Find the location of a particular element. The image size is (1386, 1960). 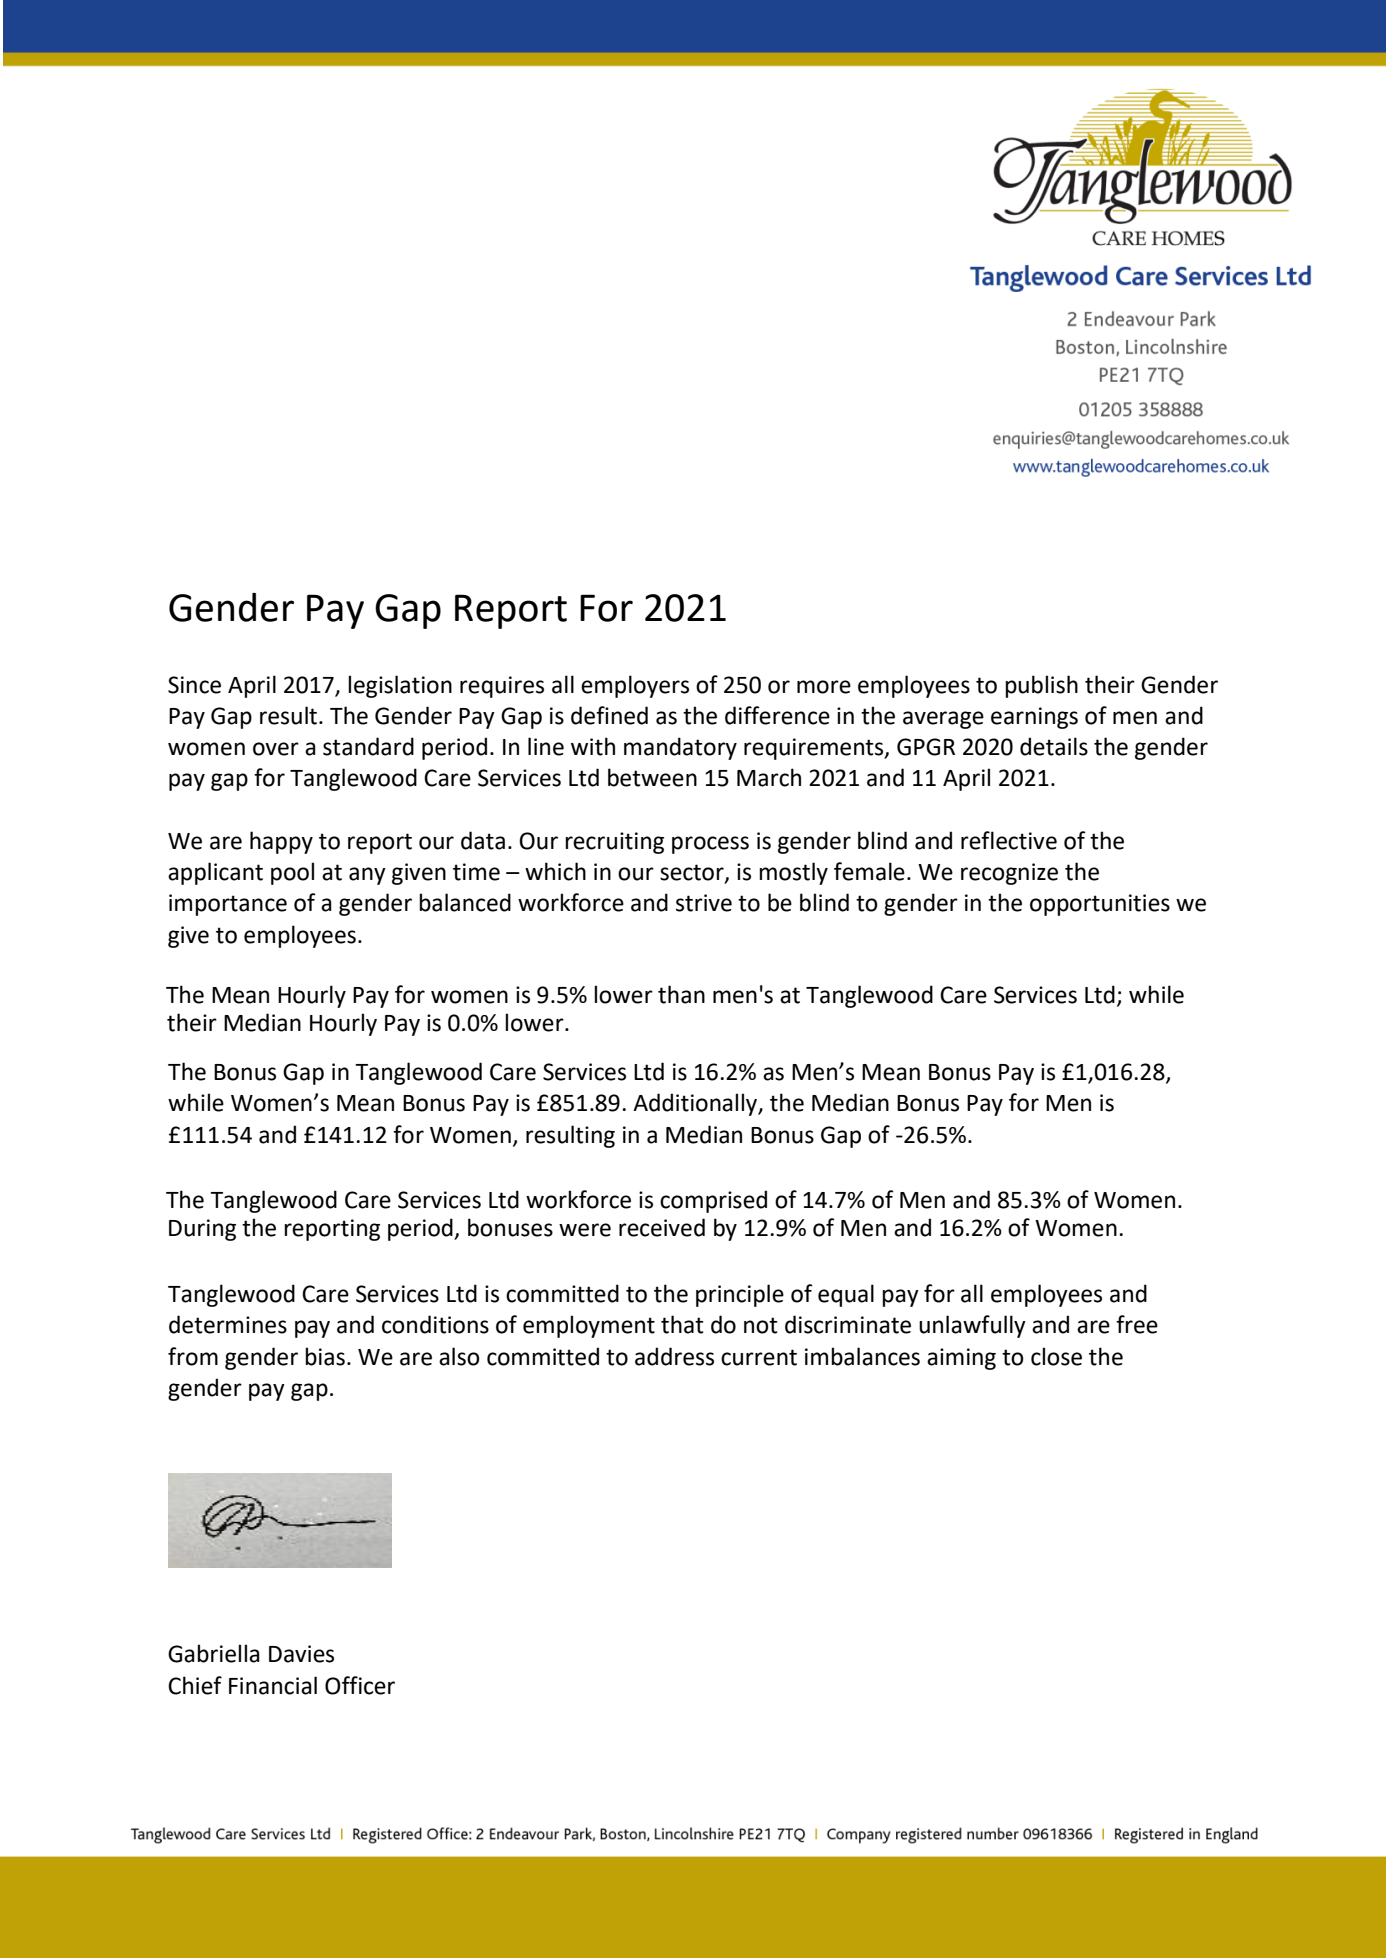

over is located at coordinates (276, 749).
